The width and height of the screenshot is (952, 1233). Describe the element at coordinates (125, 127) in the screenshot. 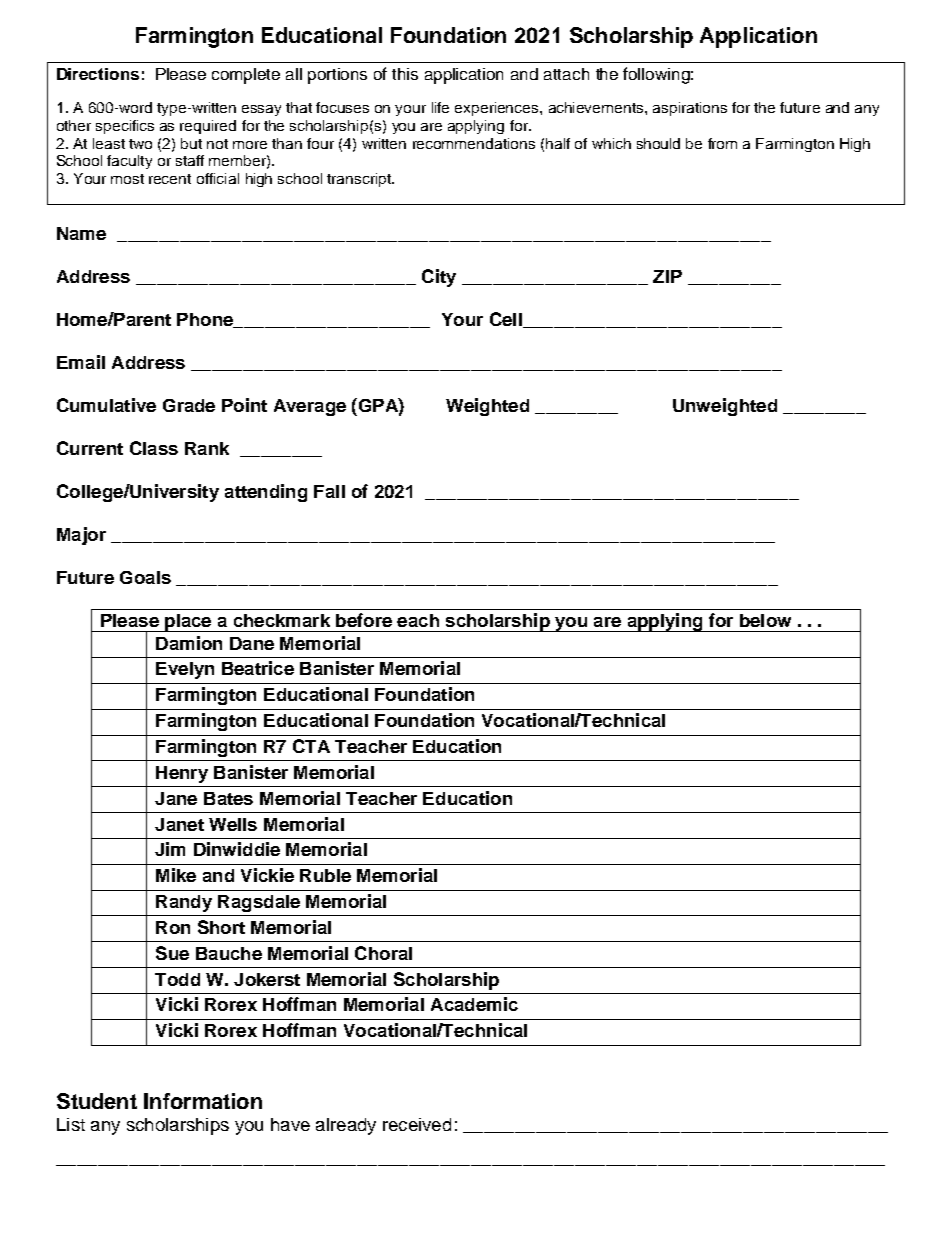

I see `specifics` at that location.
